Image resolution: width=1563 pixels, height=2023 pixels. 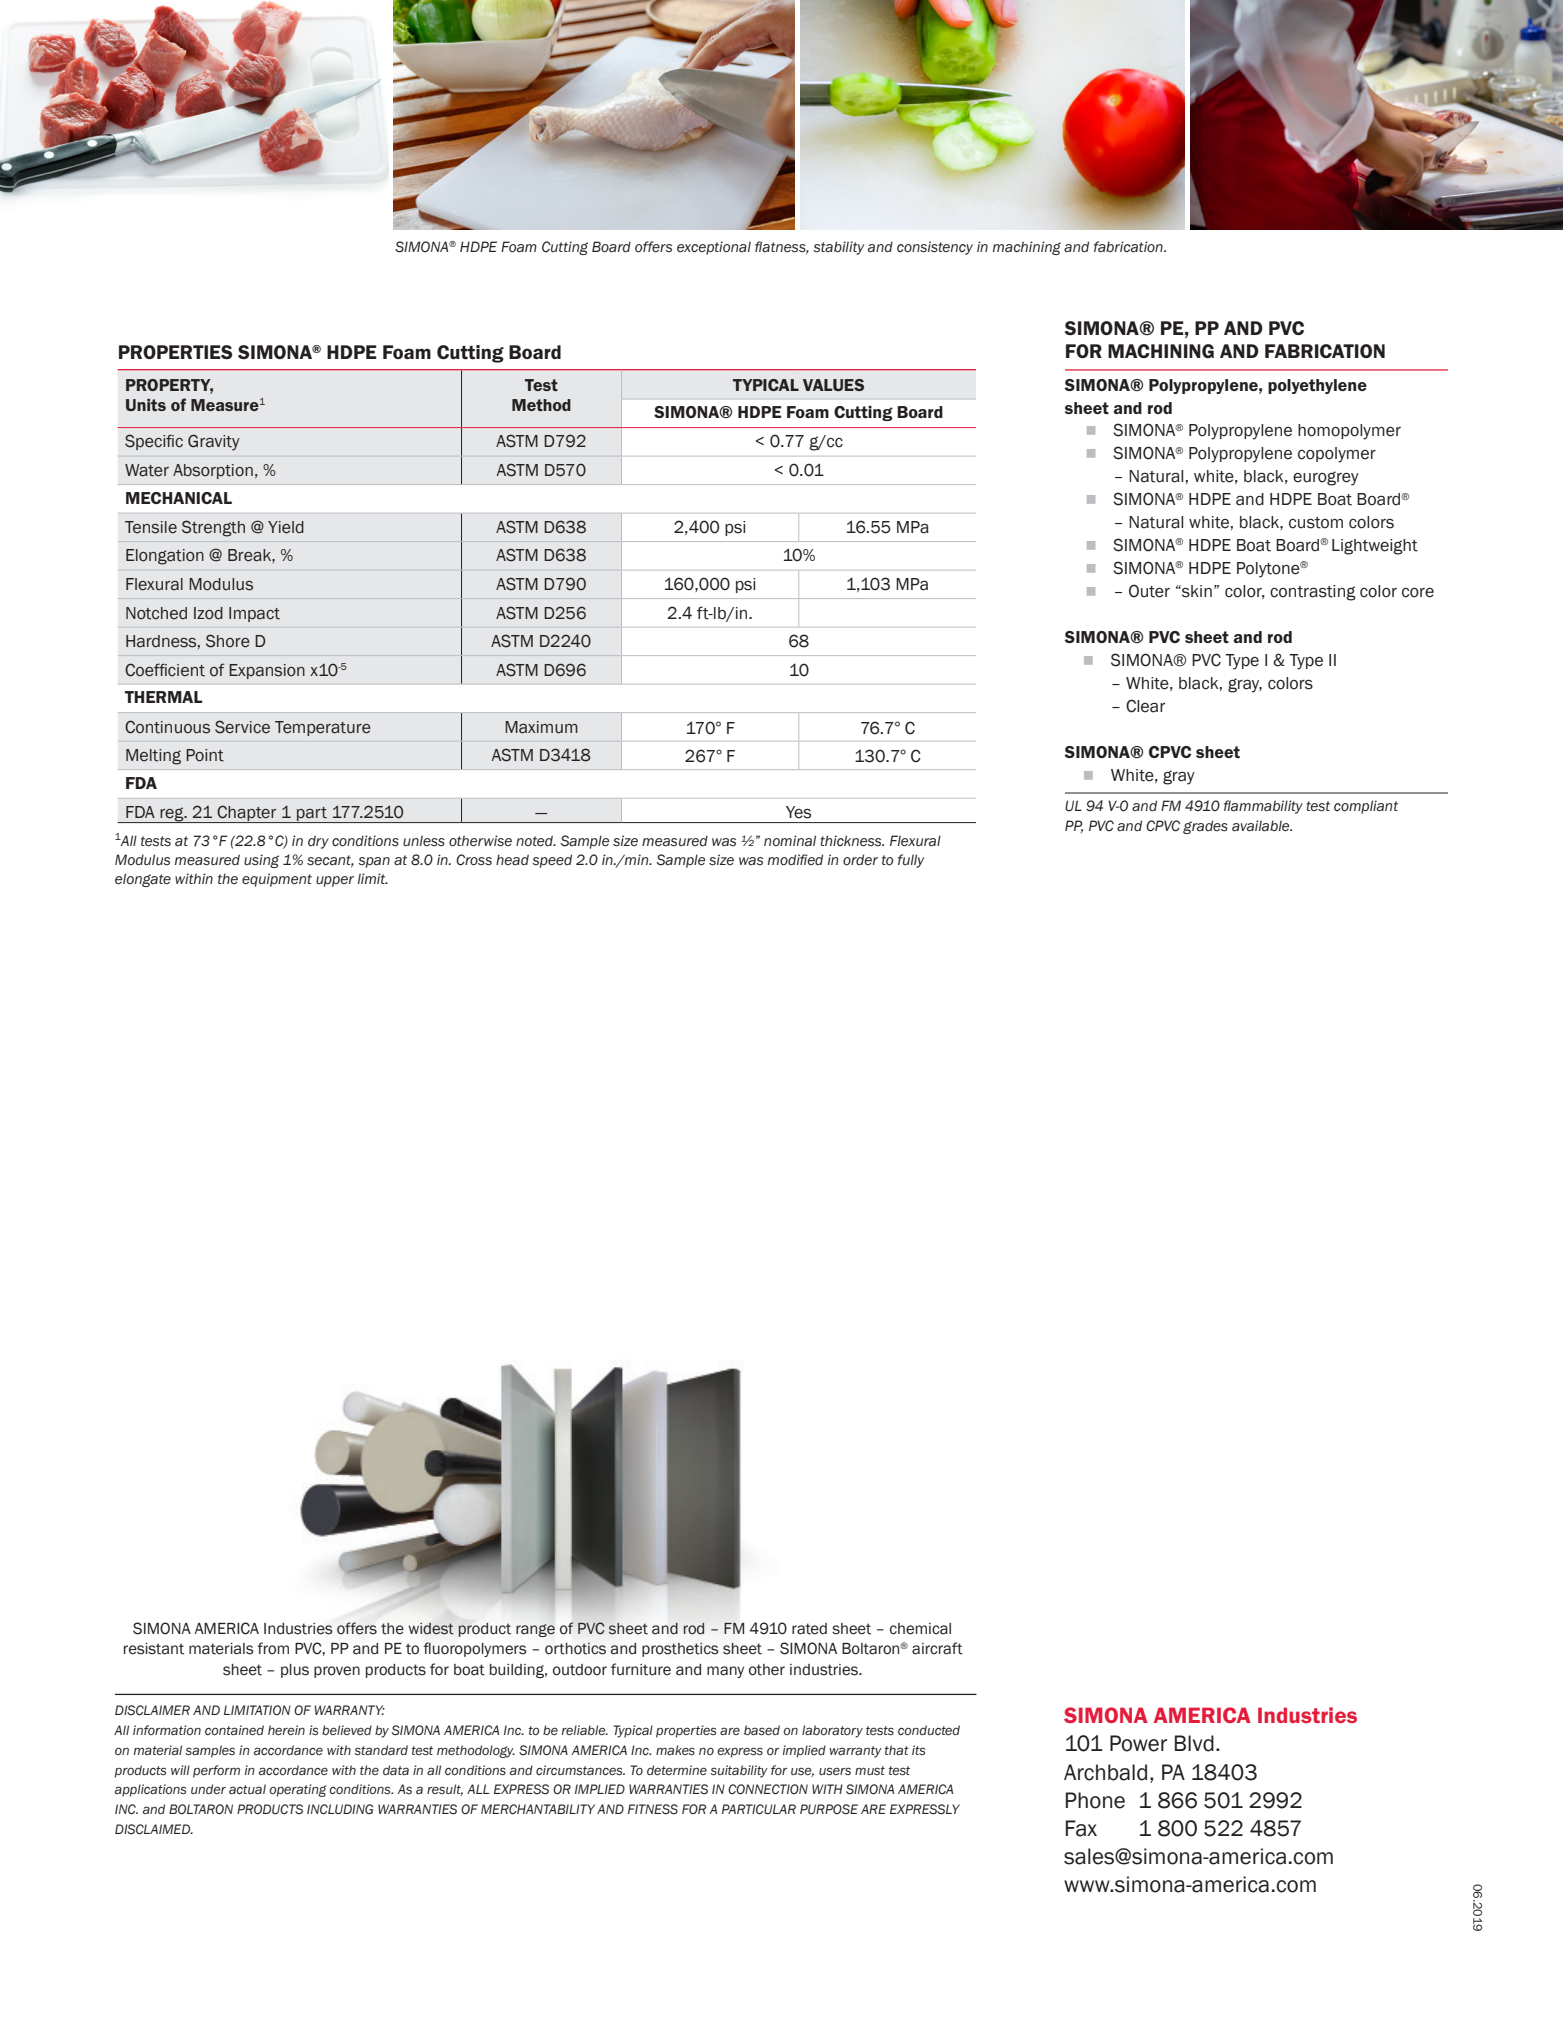 What do you see at coordinates (838, 248) in the document?
I see `stability` at bounding box center [838, 248].
